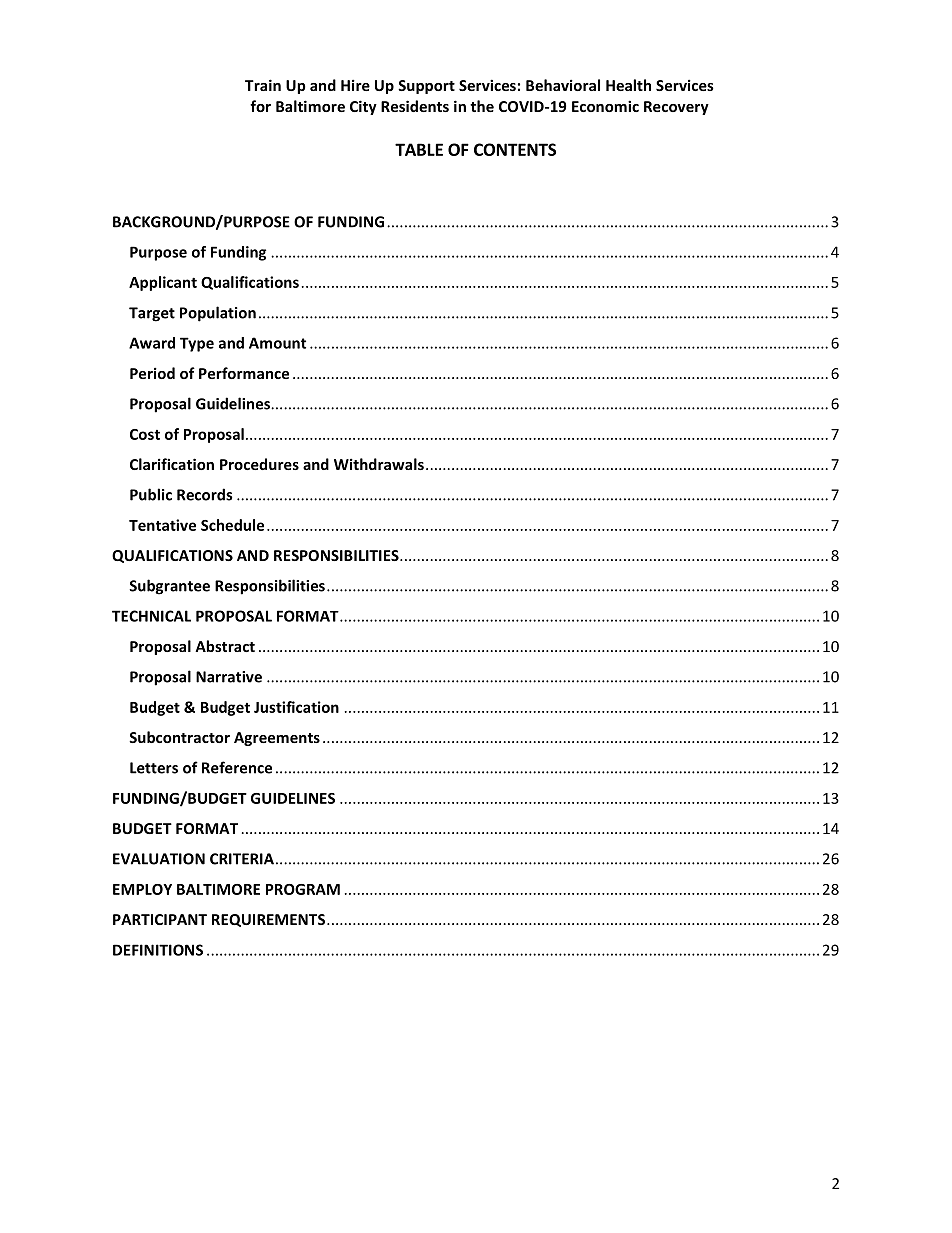 This screenshot has width=952, height=1233. Describe the element at coordinates (296, 707) in the screenshot. I see `Justification` at that location.
